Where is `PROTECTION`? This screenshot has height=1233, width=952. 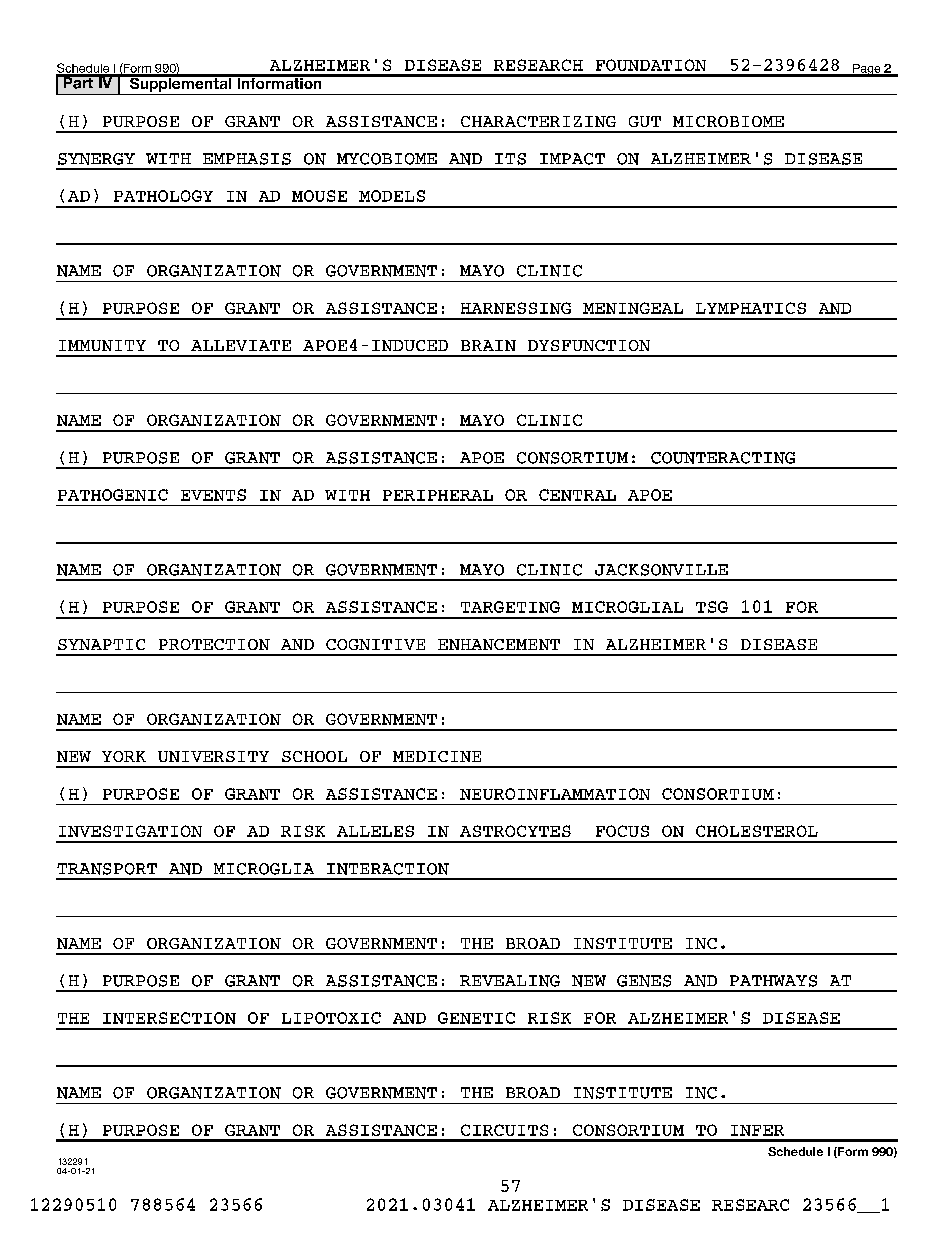
PROTECTION is located at coordinates (214, 644).
